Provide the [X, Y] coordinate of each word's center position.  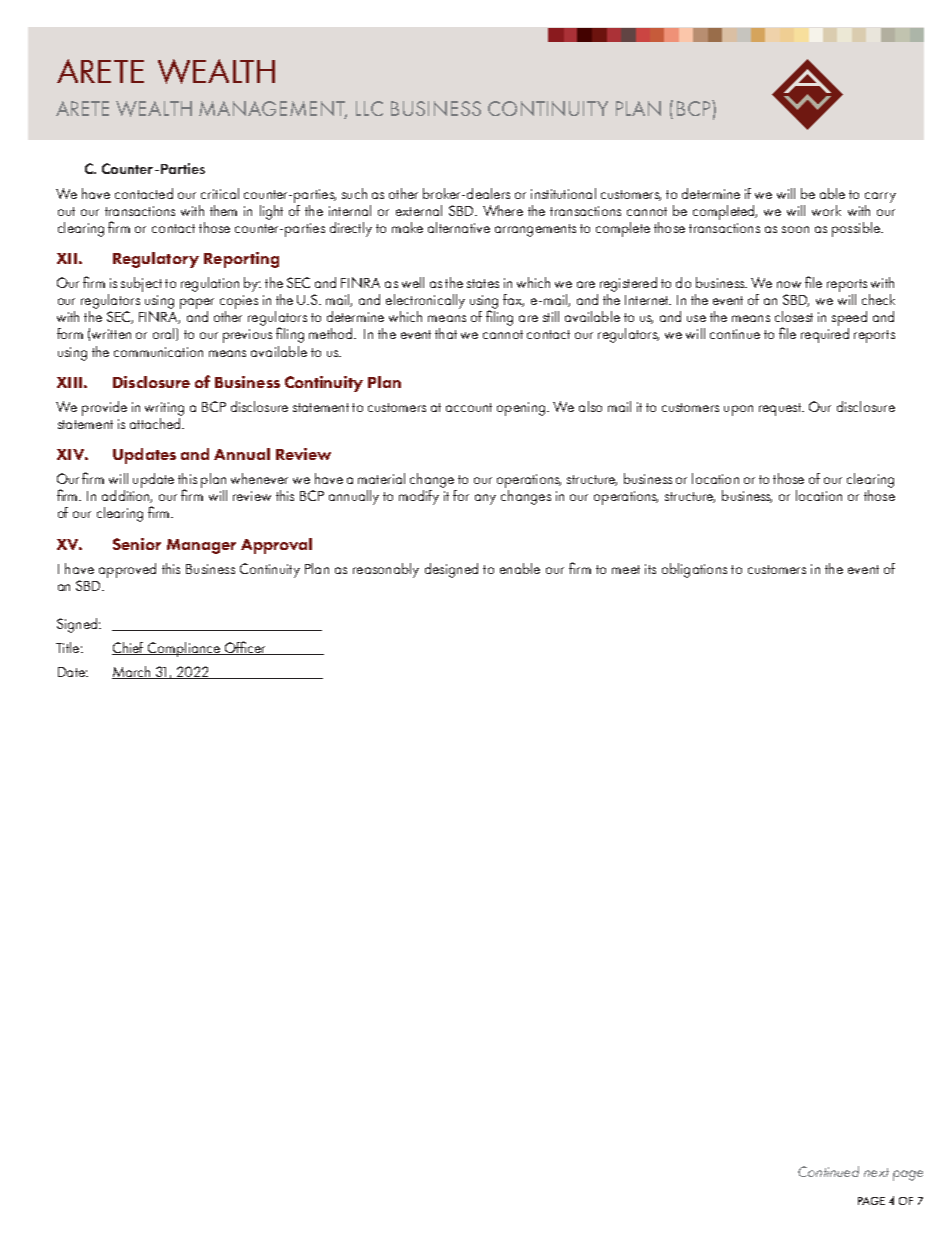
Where [503, 210]
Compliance [184, 649]
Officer [246, 648]
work [826, 210]
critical [220, 193]
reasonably [386, 570]
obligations [694, 570]
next [876, 1172]
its [650, 569]
